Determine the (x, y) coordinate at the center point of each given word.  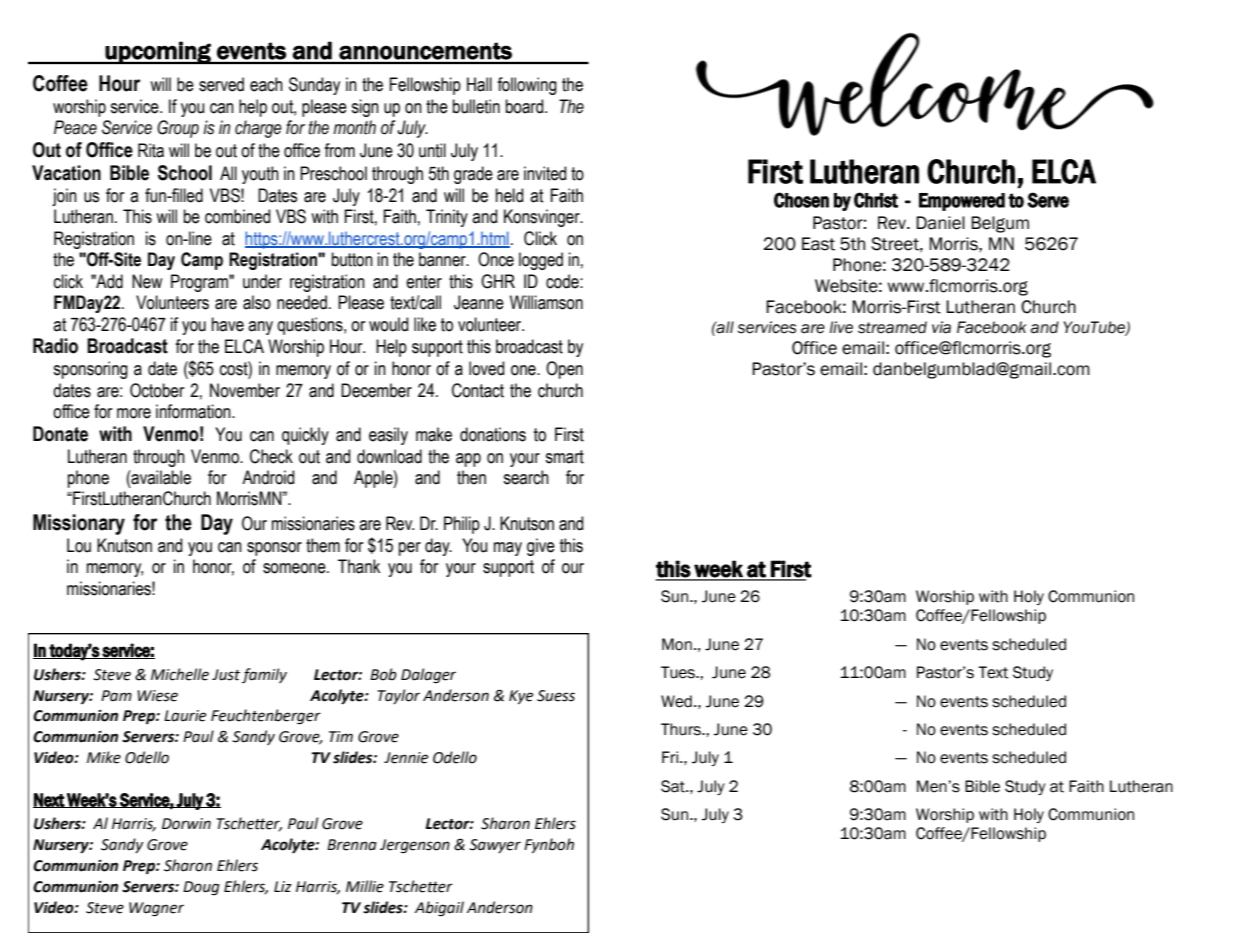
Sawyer (495, 846)
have (228, 324)
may (508, 549)
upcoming (158, 52)
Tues (679, 672)
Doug (201, 888)
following (527, 86)
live (841, 327)
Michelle (180, 674)
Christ (876, 200)
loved (486, 368)
